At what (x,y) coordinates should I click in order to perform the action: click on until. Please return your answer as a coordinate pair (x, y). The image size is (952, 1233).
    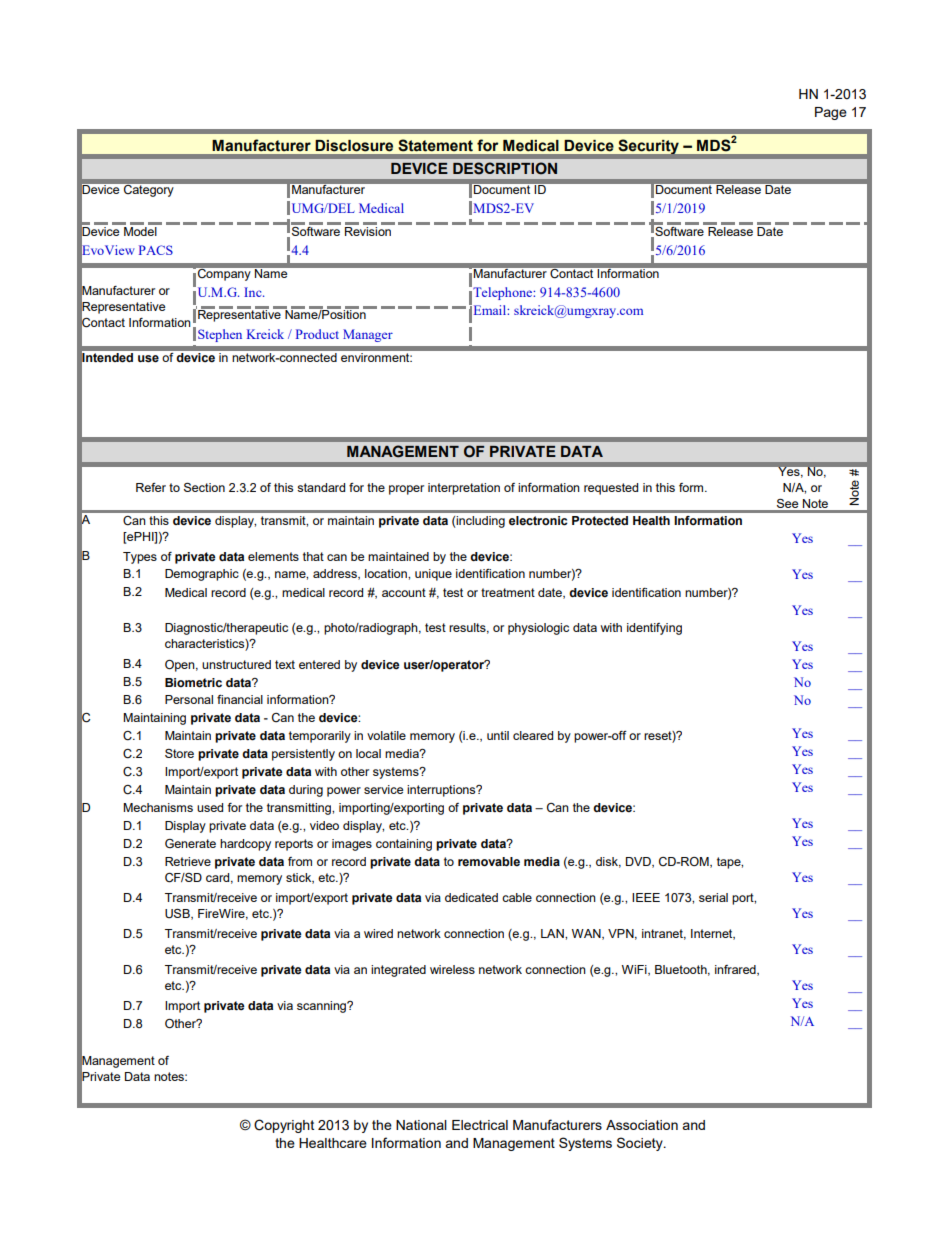
    Looking at the image, I should click on (498, 735).
